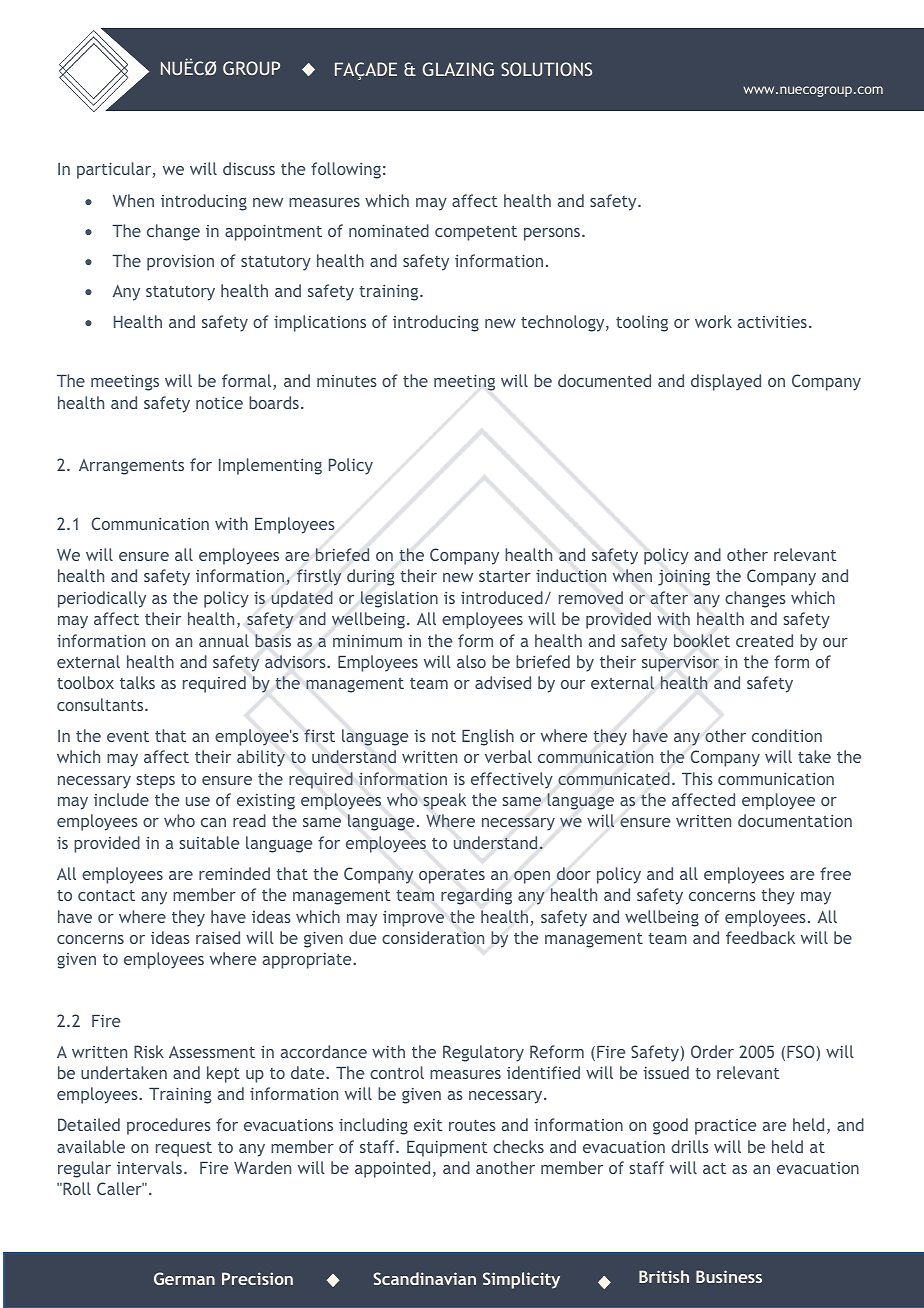 This screenshot has width=924, height=1308. What do you see at coordinates (726, 382) in the screenshot?
I see `displayed` at bounding box center [726, 382].
